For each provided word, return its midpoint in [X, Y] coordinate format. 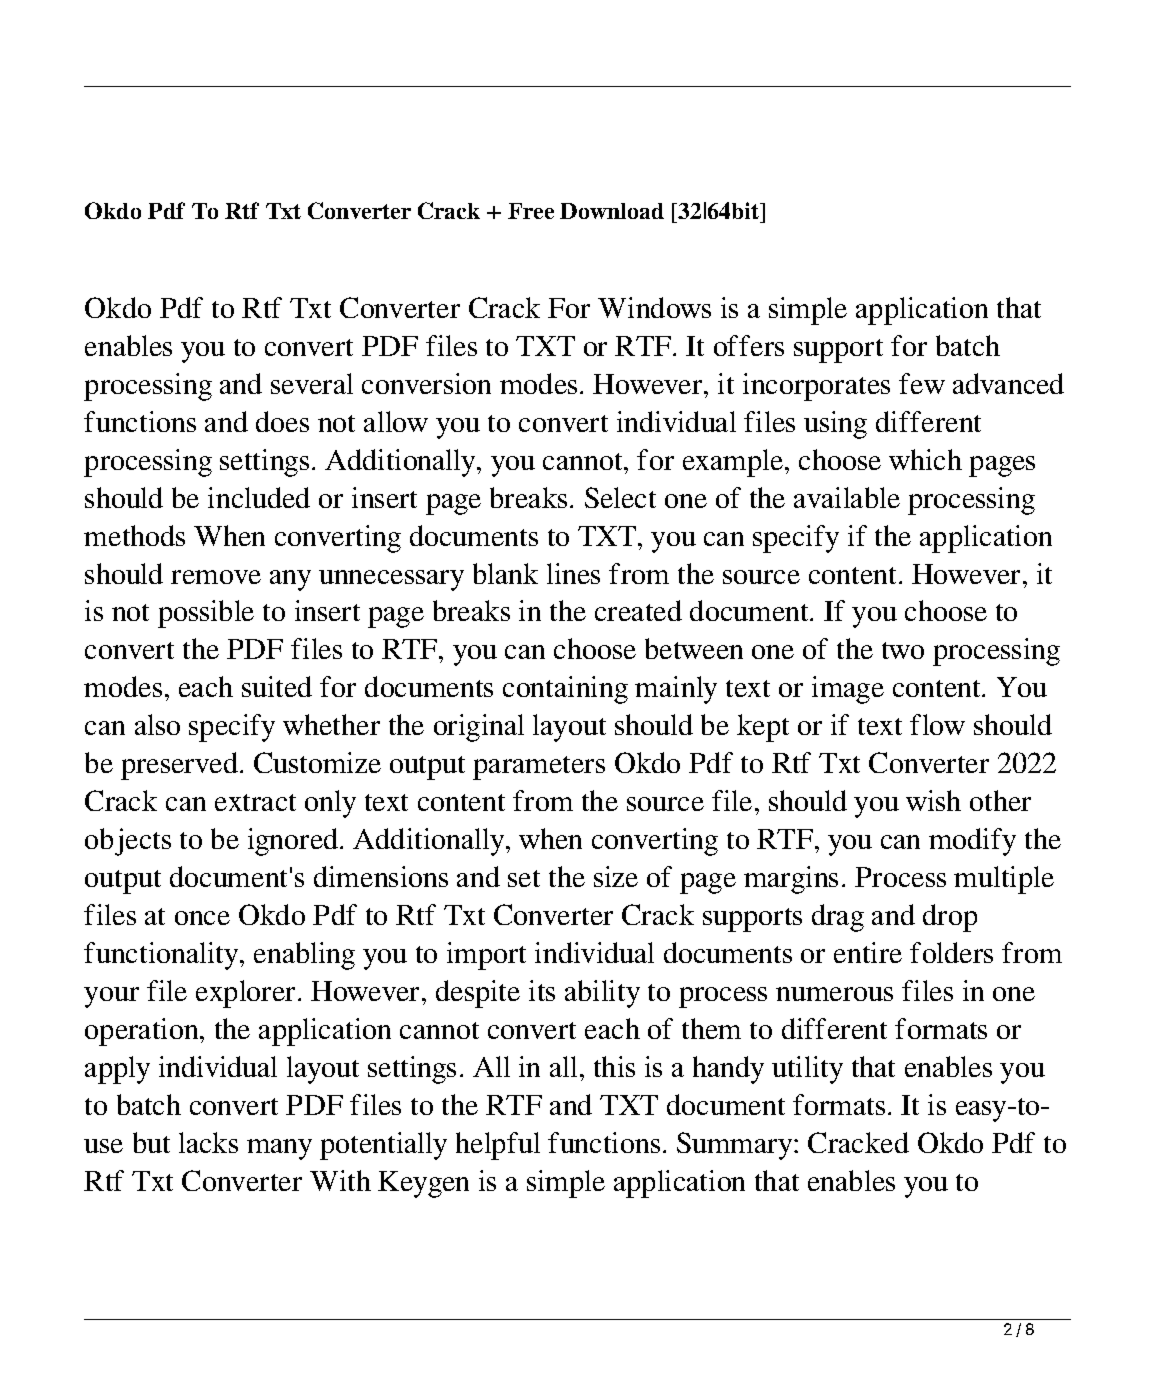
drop [950, 918]
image [848, 690]
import [486, 956]
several [312, 383]
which [925, 459]
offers [749, 345]
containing [565, 690]
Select [620, 497]
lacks [208, 1142]
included [259, 497]
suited [277, 686]
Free [531, 211]
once [202, 918]
